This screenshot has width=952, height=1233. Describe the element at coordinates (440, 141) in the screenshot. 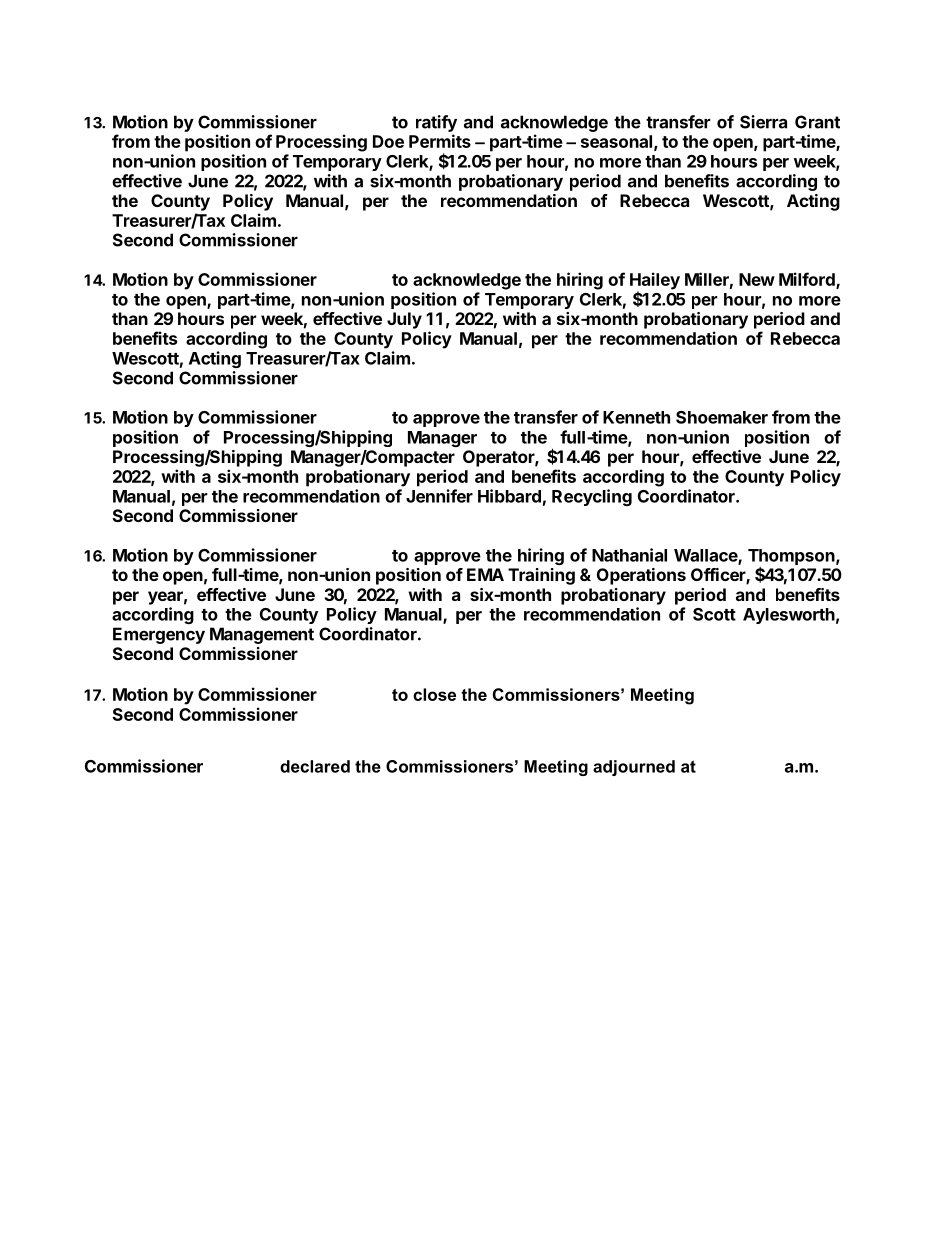

I see `Permits` at that location.
